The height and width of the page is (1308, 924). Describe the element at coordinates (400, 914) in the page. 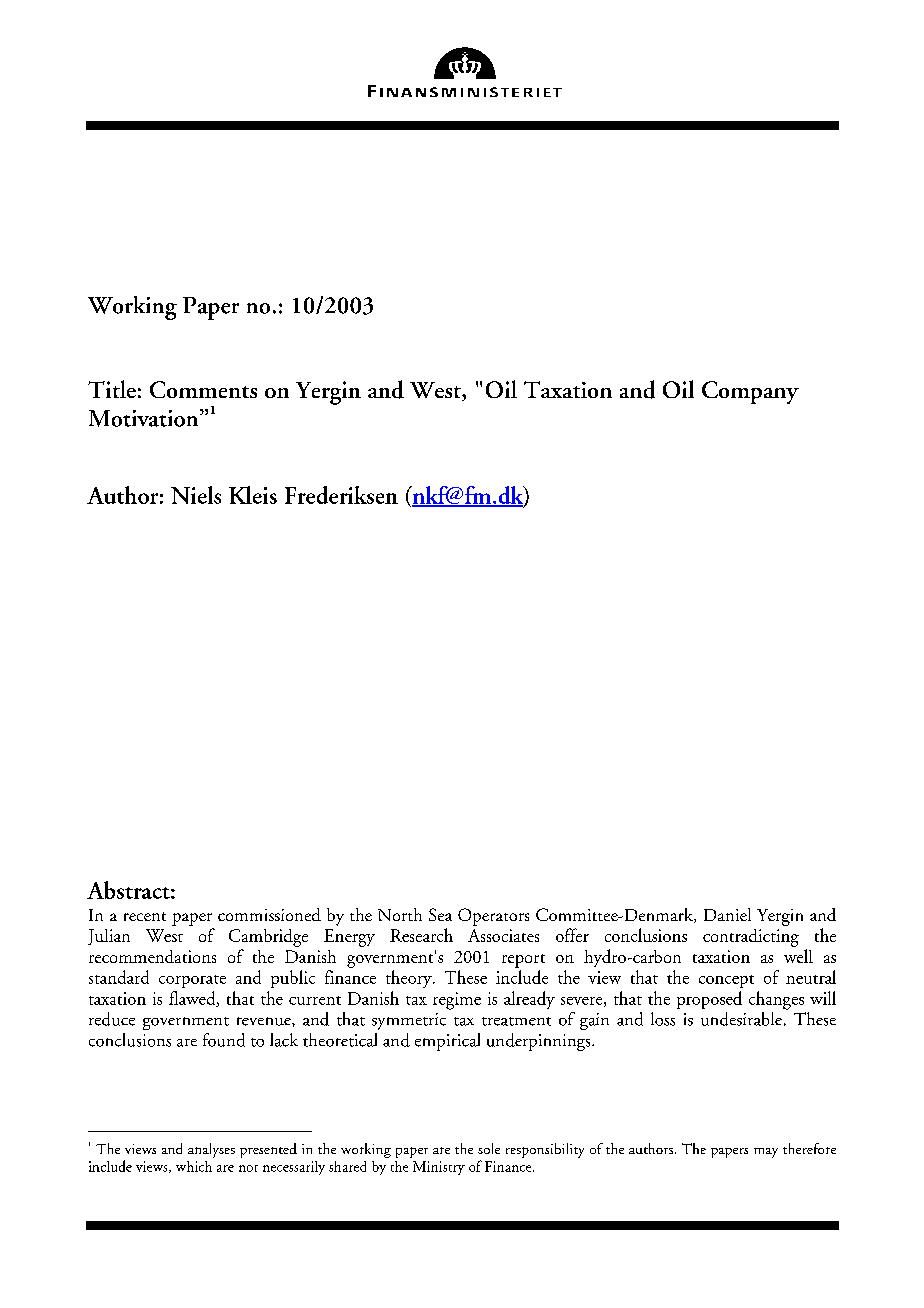

I see `North` at that location.
